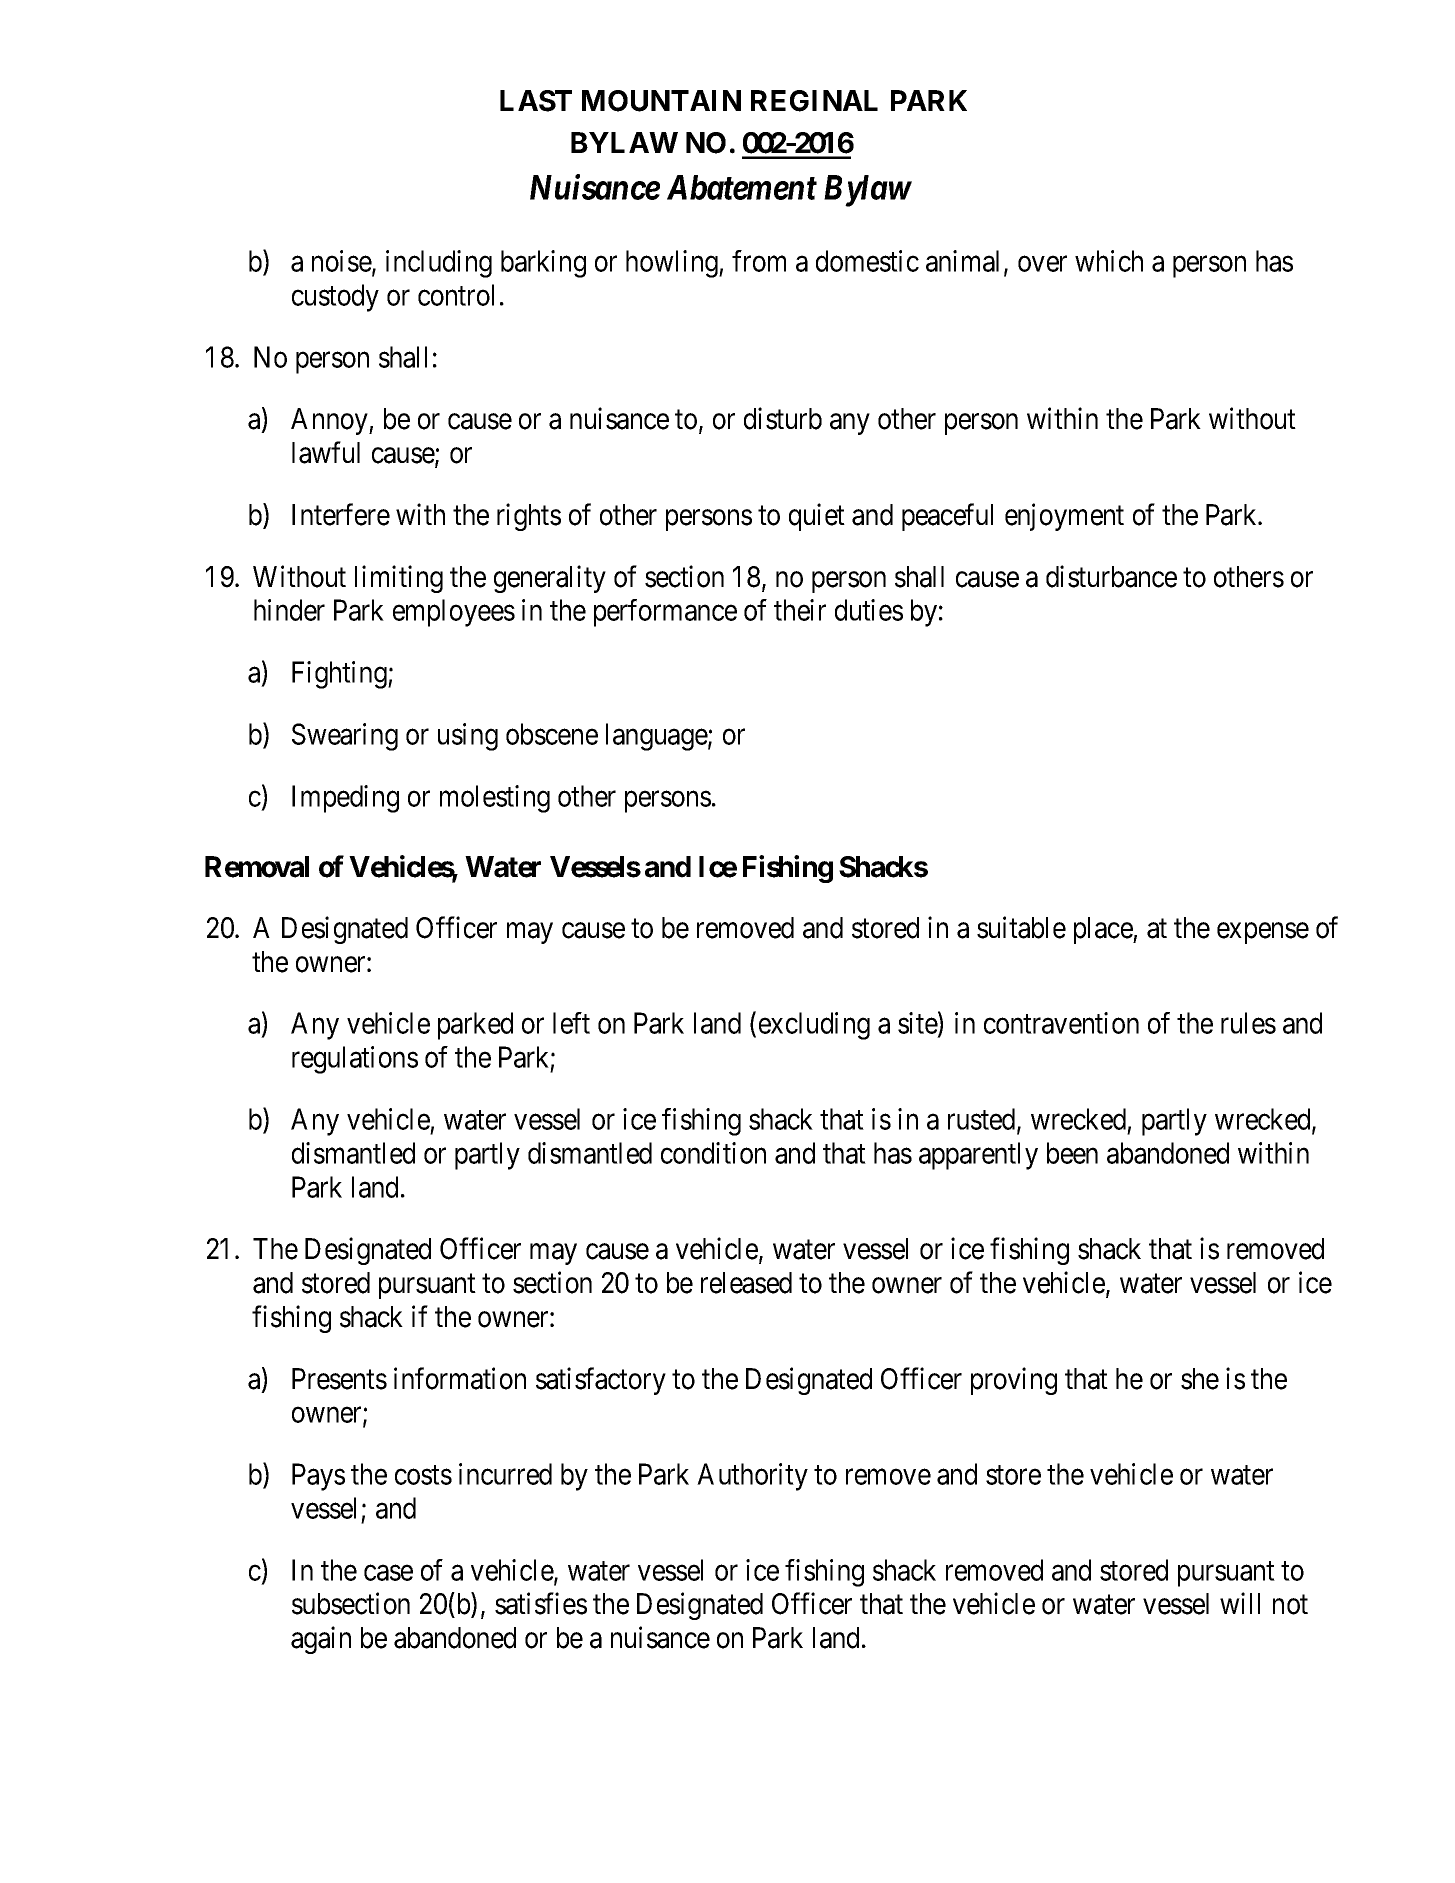 Image resolution: width=1455 pixels, height=1883 pixels. Describe the element at coordinates (1109, 261) in the screenshot. I see `which` at that location.
